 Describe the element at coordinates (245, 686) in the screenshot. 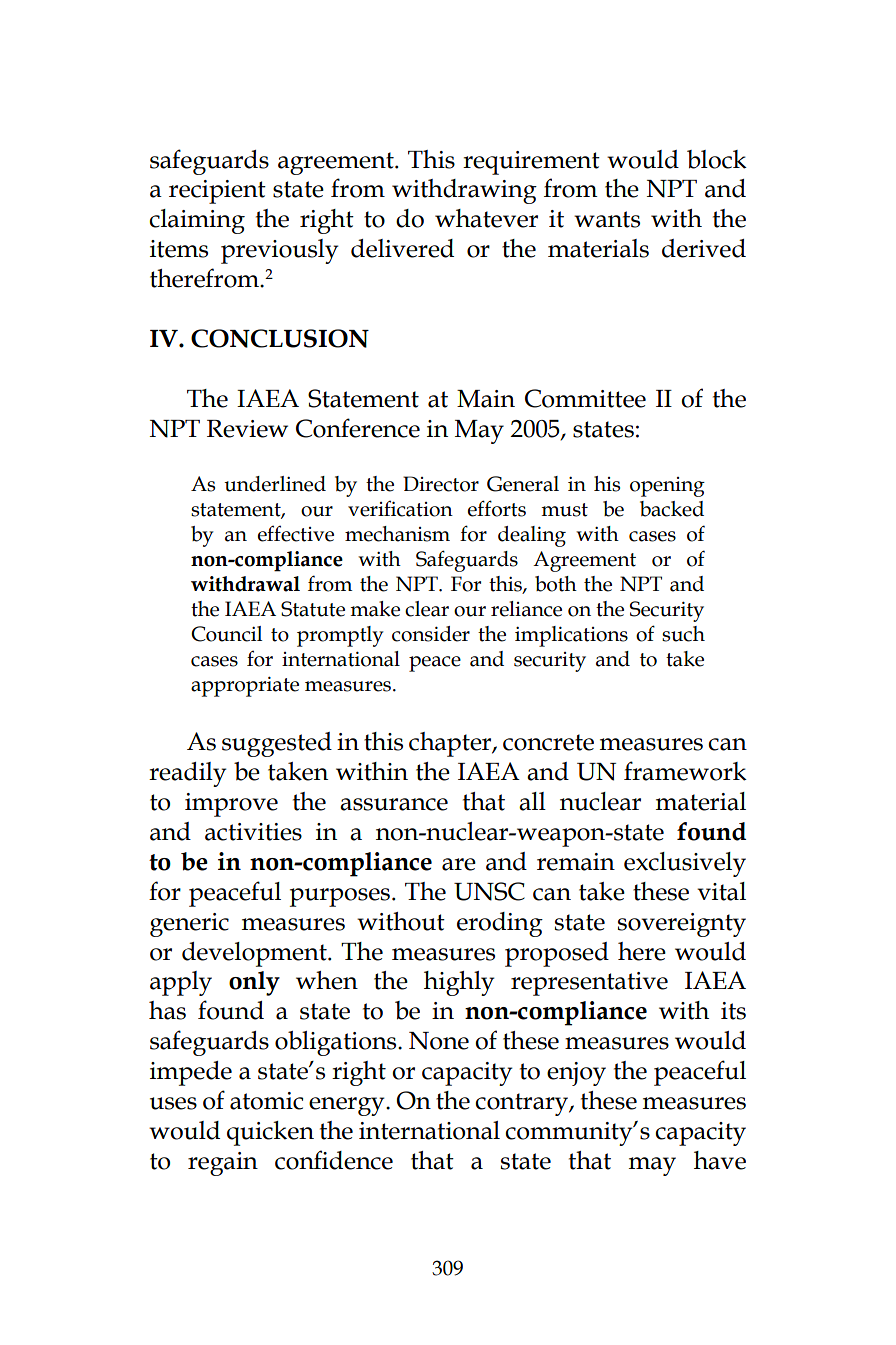

I see `appropriate` at that location.
